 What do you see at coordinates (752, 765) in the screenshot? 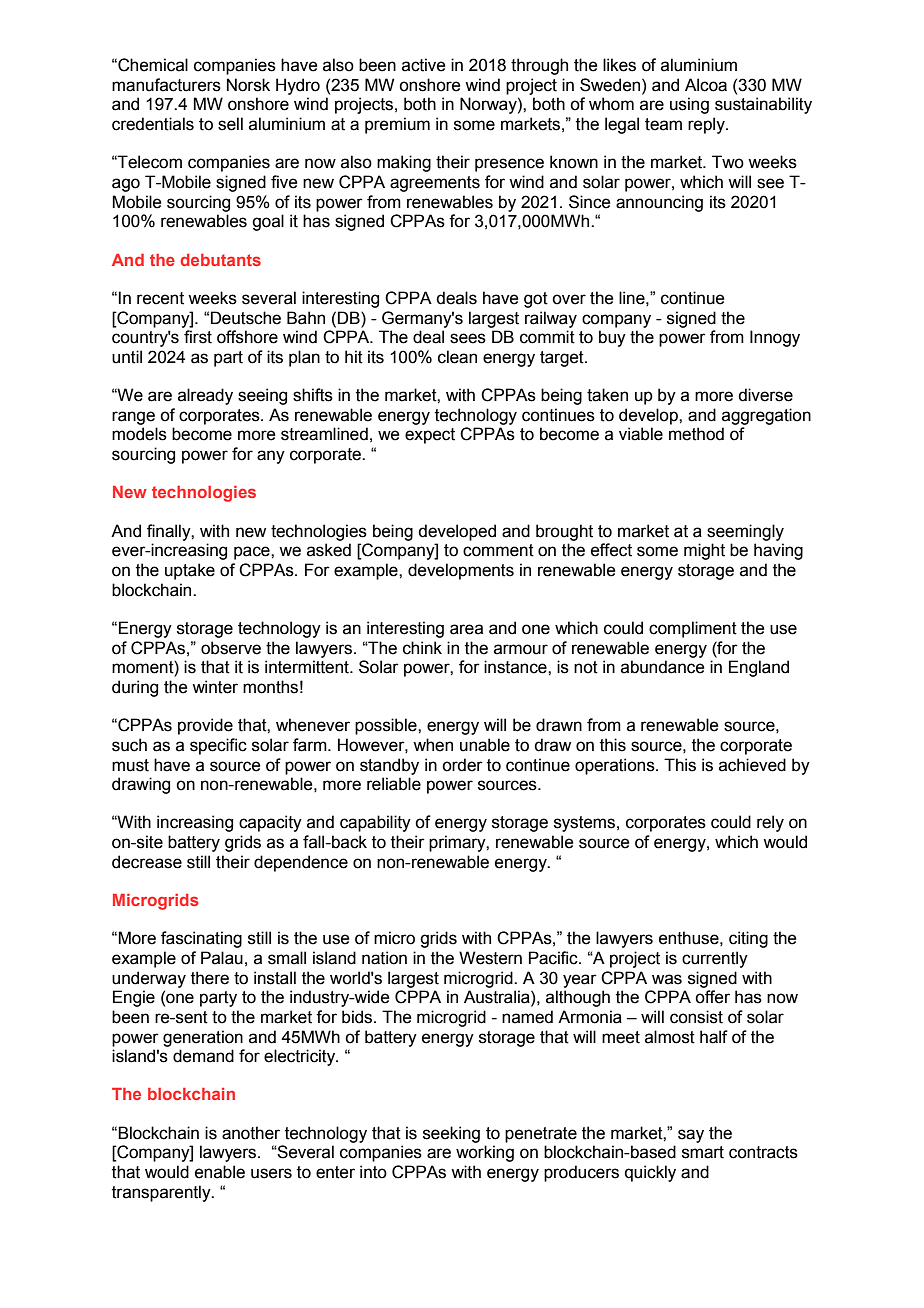
I see `achieved` at bounding box center [752, 765].
